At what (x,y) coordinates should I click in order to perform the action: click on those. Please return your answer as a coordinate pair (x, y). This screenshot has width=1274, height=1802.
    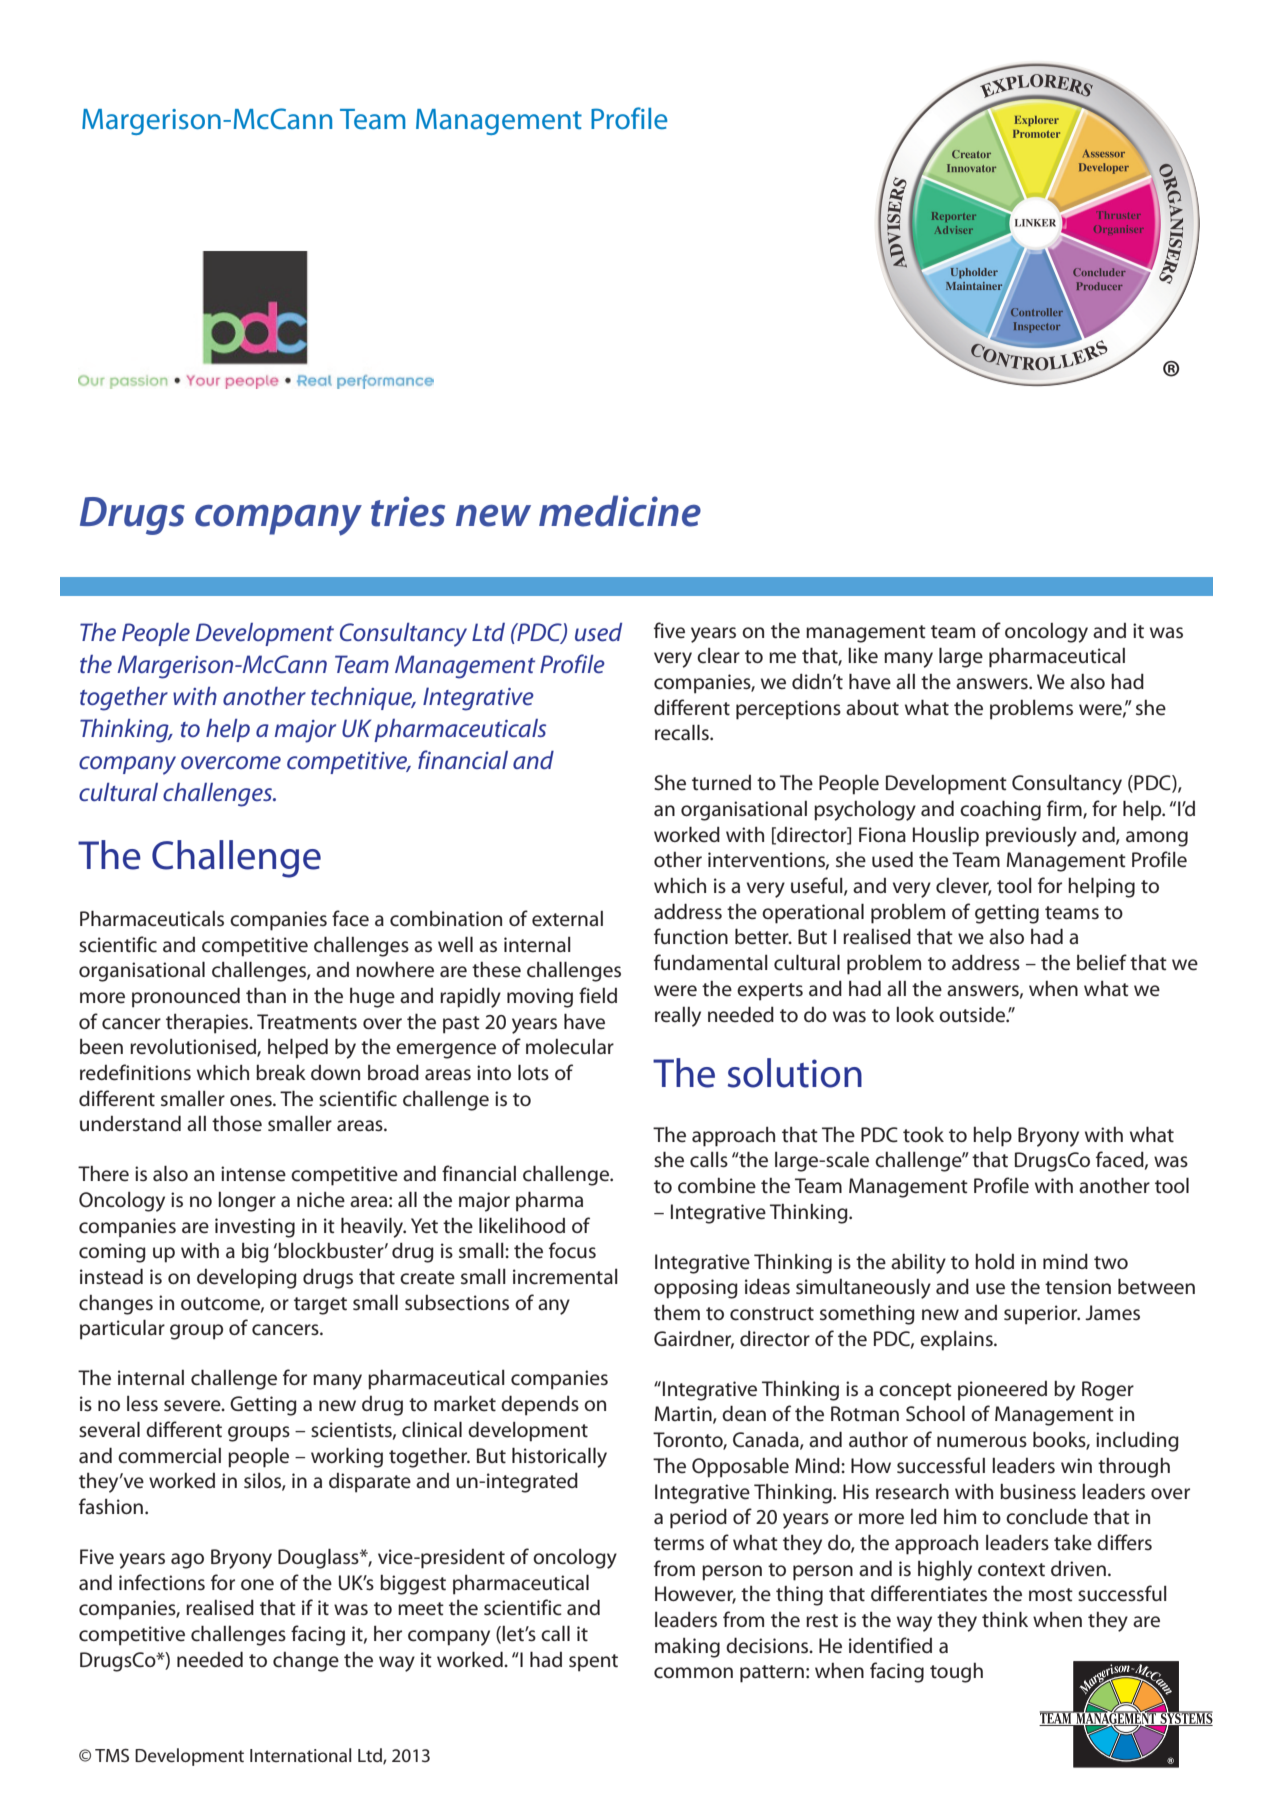
    Looking at the image, I should click on (237, 1124).
